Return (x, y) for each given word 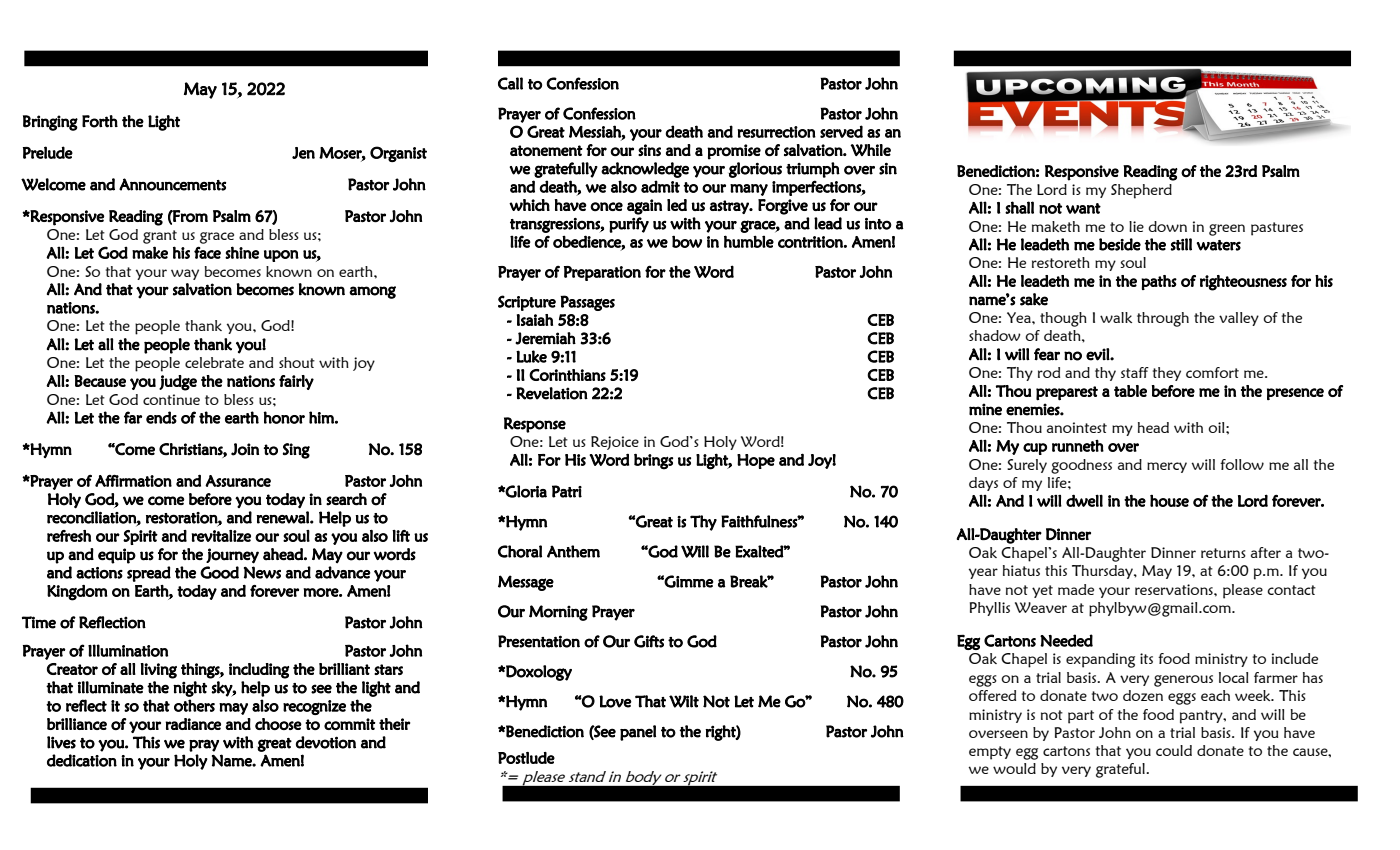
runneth (1078, 446)
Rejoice (615, 443)
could (1174, 750)
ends (161, 417)
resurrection (776, 132)
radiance (193, 724)
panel (638, 733)
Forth (100, 121)
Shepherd (1141, 191)
